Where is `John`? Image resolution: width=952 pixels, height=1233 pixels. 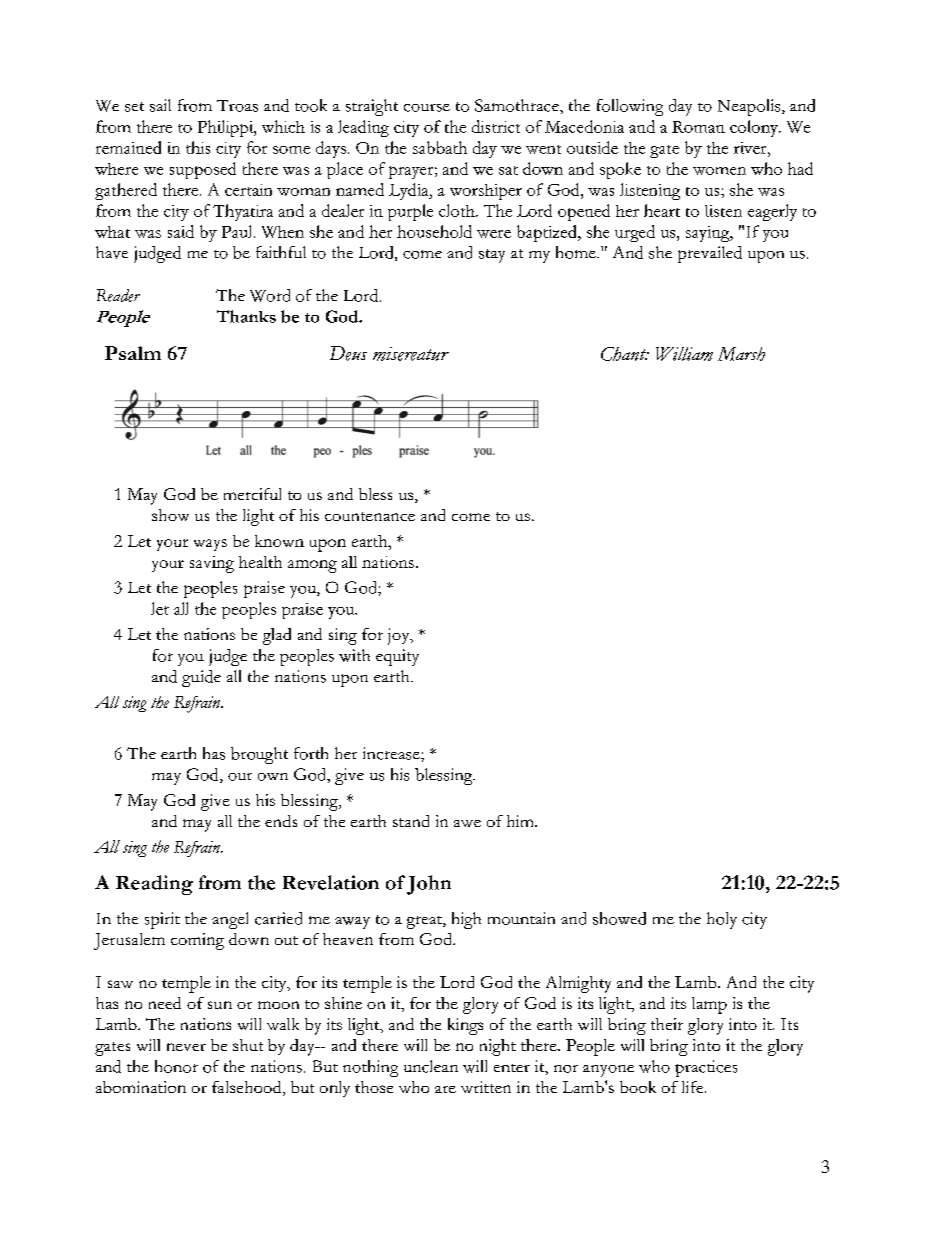 John is located at coordinates (429, 885).
